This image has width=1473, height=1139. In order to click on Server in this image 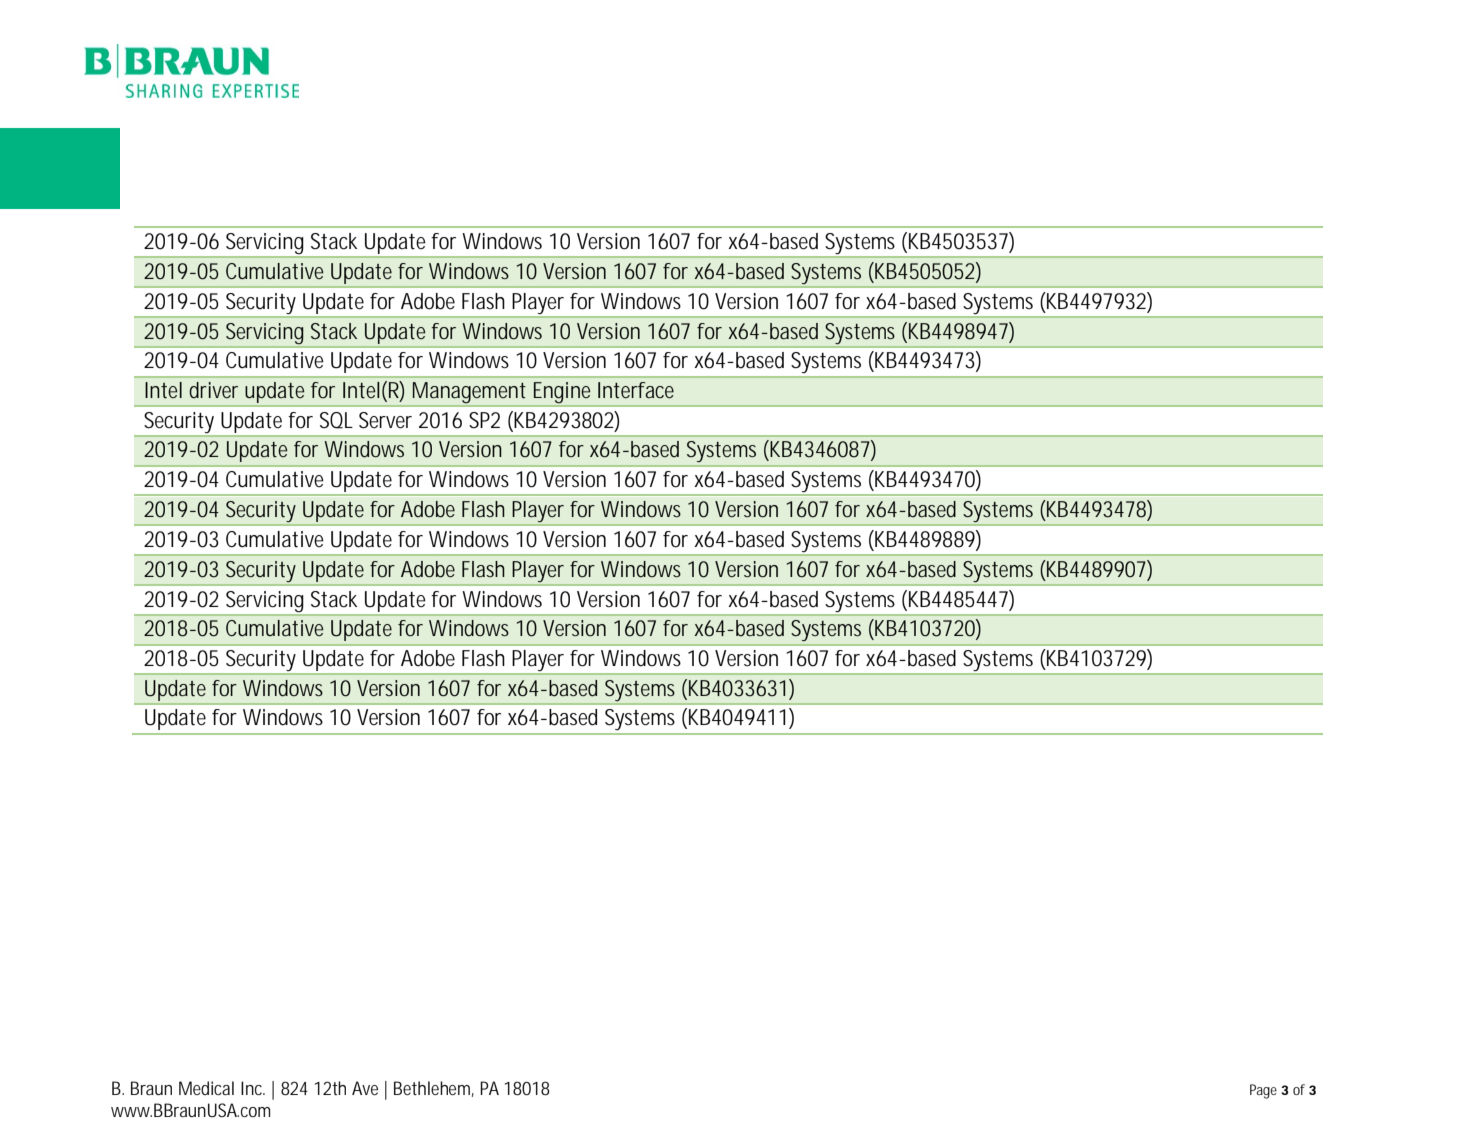, I will do `click(385, 420)`.
